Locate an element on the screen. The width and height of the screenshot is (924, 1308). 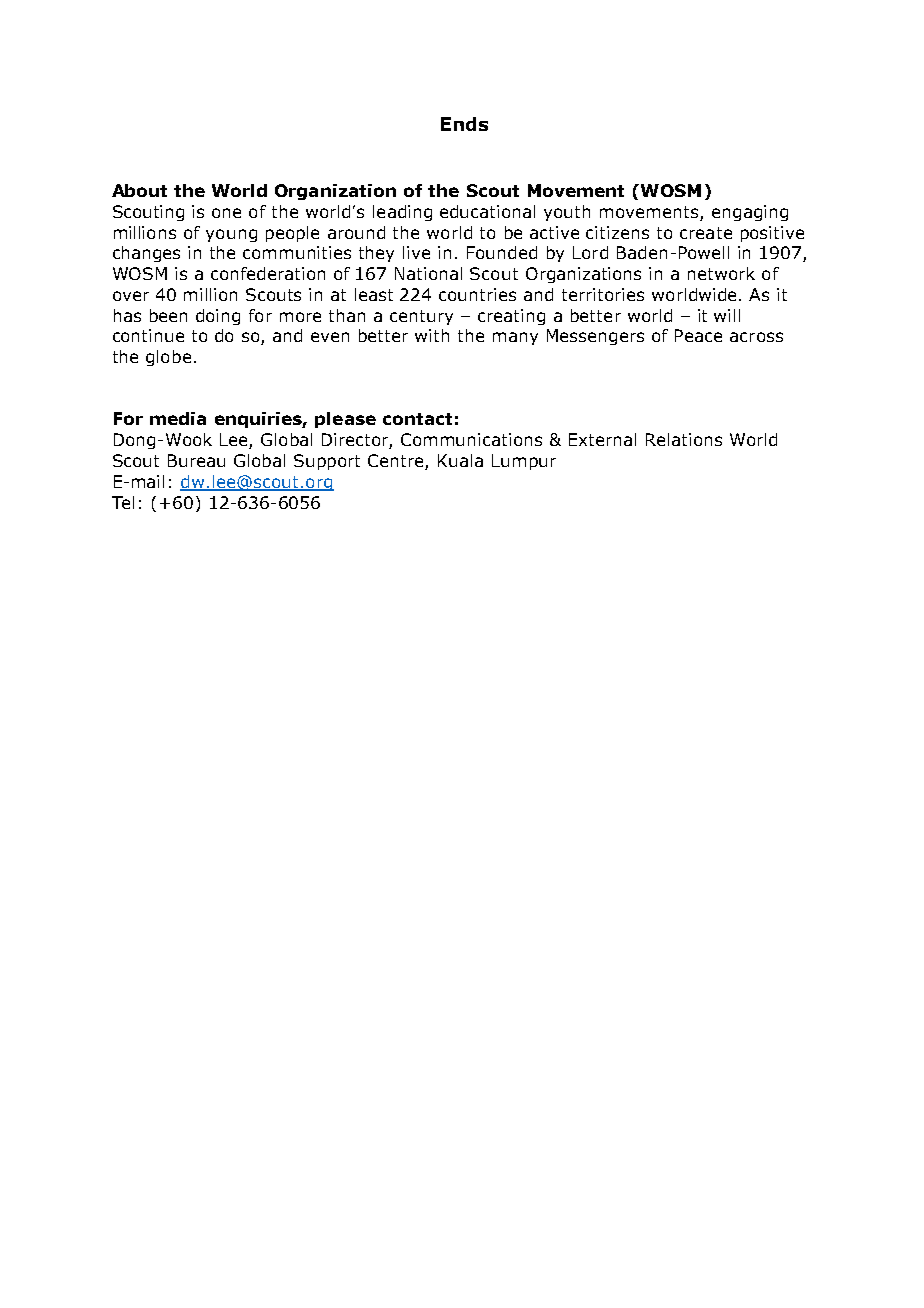
globe is located at coordinates (168, 358).
